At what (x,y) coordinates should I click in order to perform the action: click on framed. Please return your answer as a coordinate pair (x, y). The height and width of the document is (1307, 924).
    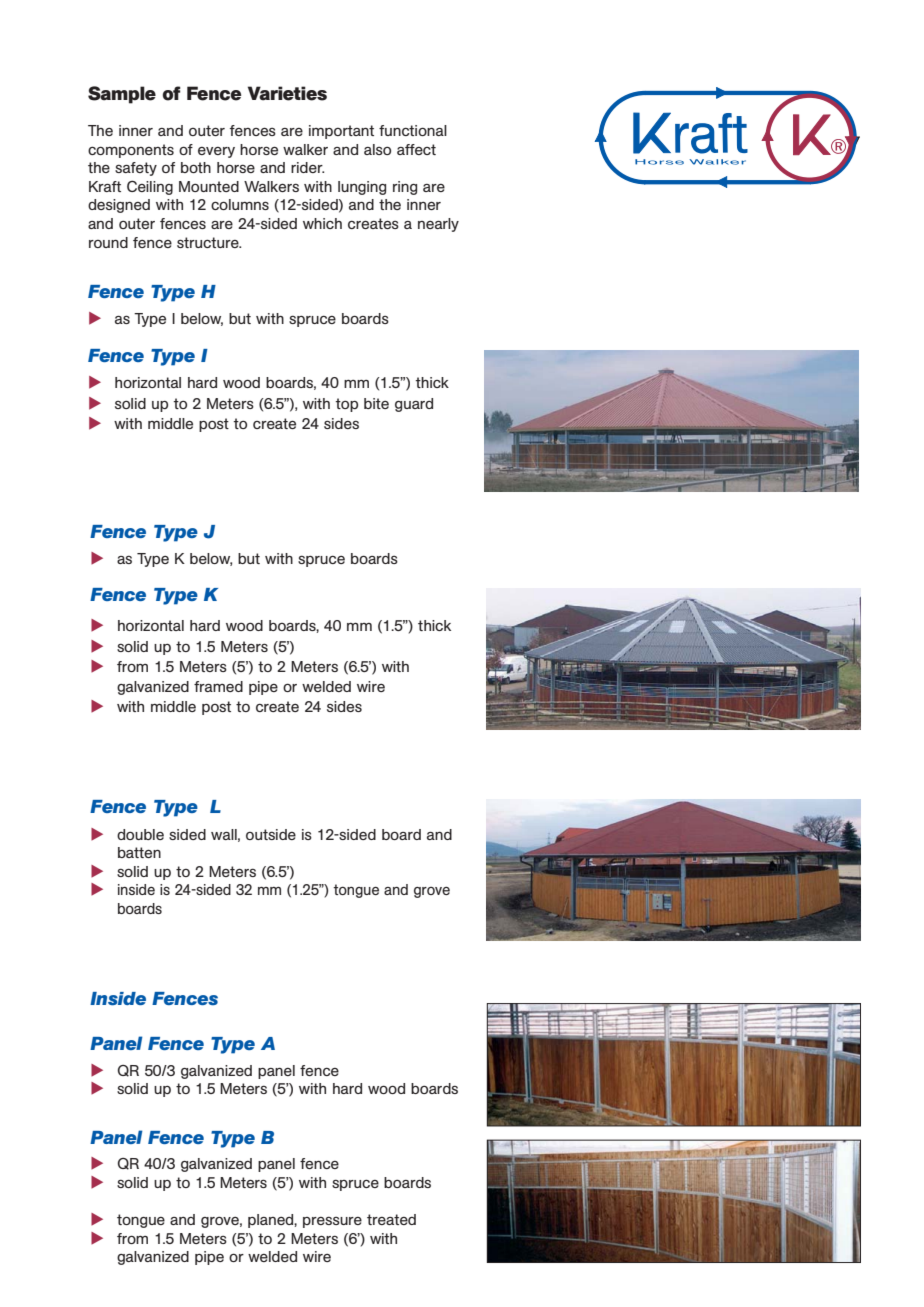
    Looking at the image, I should click on (218, 686).
